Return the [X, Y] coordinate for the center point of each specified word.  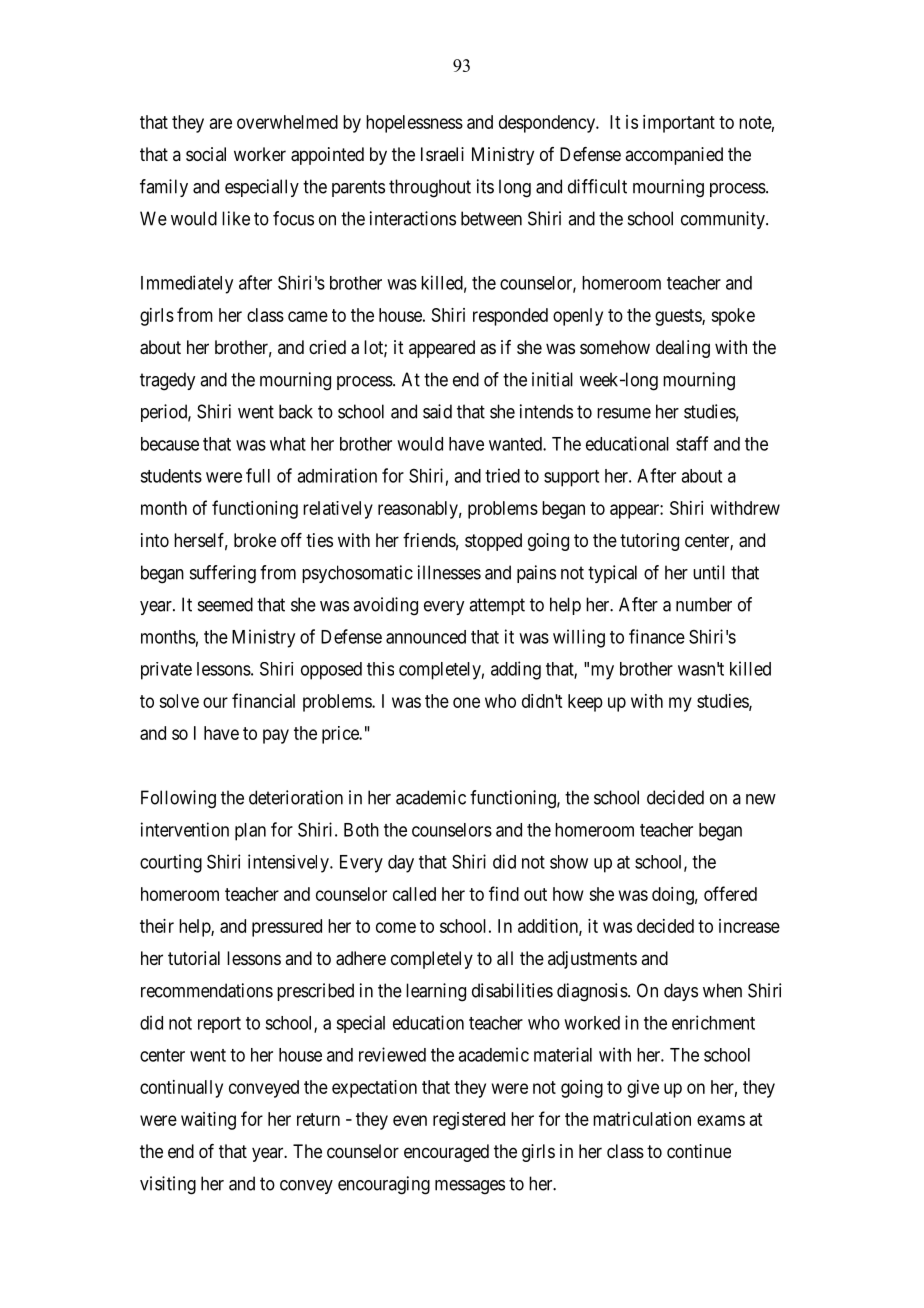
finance [657, 636]
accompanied [674, 156]
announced [426, 637]
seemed [225, 604]
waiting [208, 1121]
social [206, 154]
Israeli [442, 154]
